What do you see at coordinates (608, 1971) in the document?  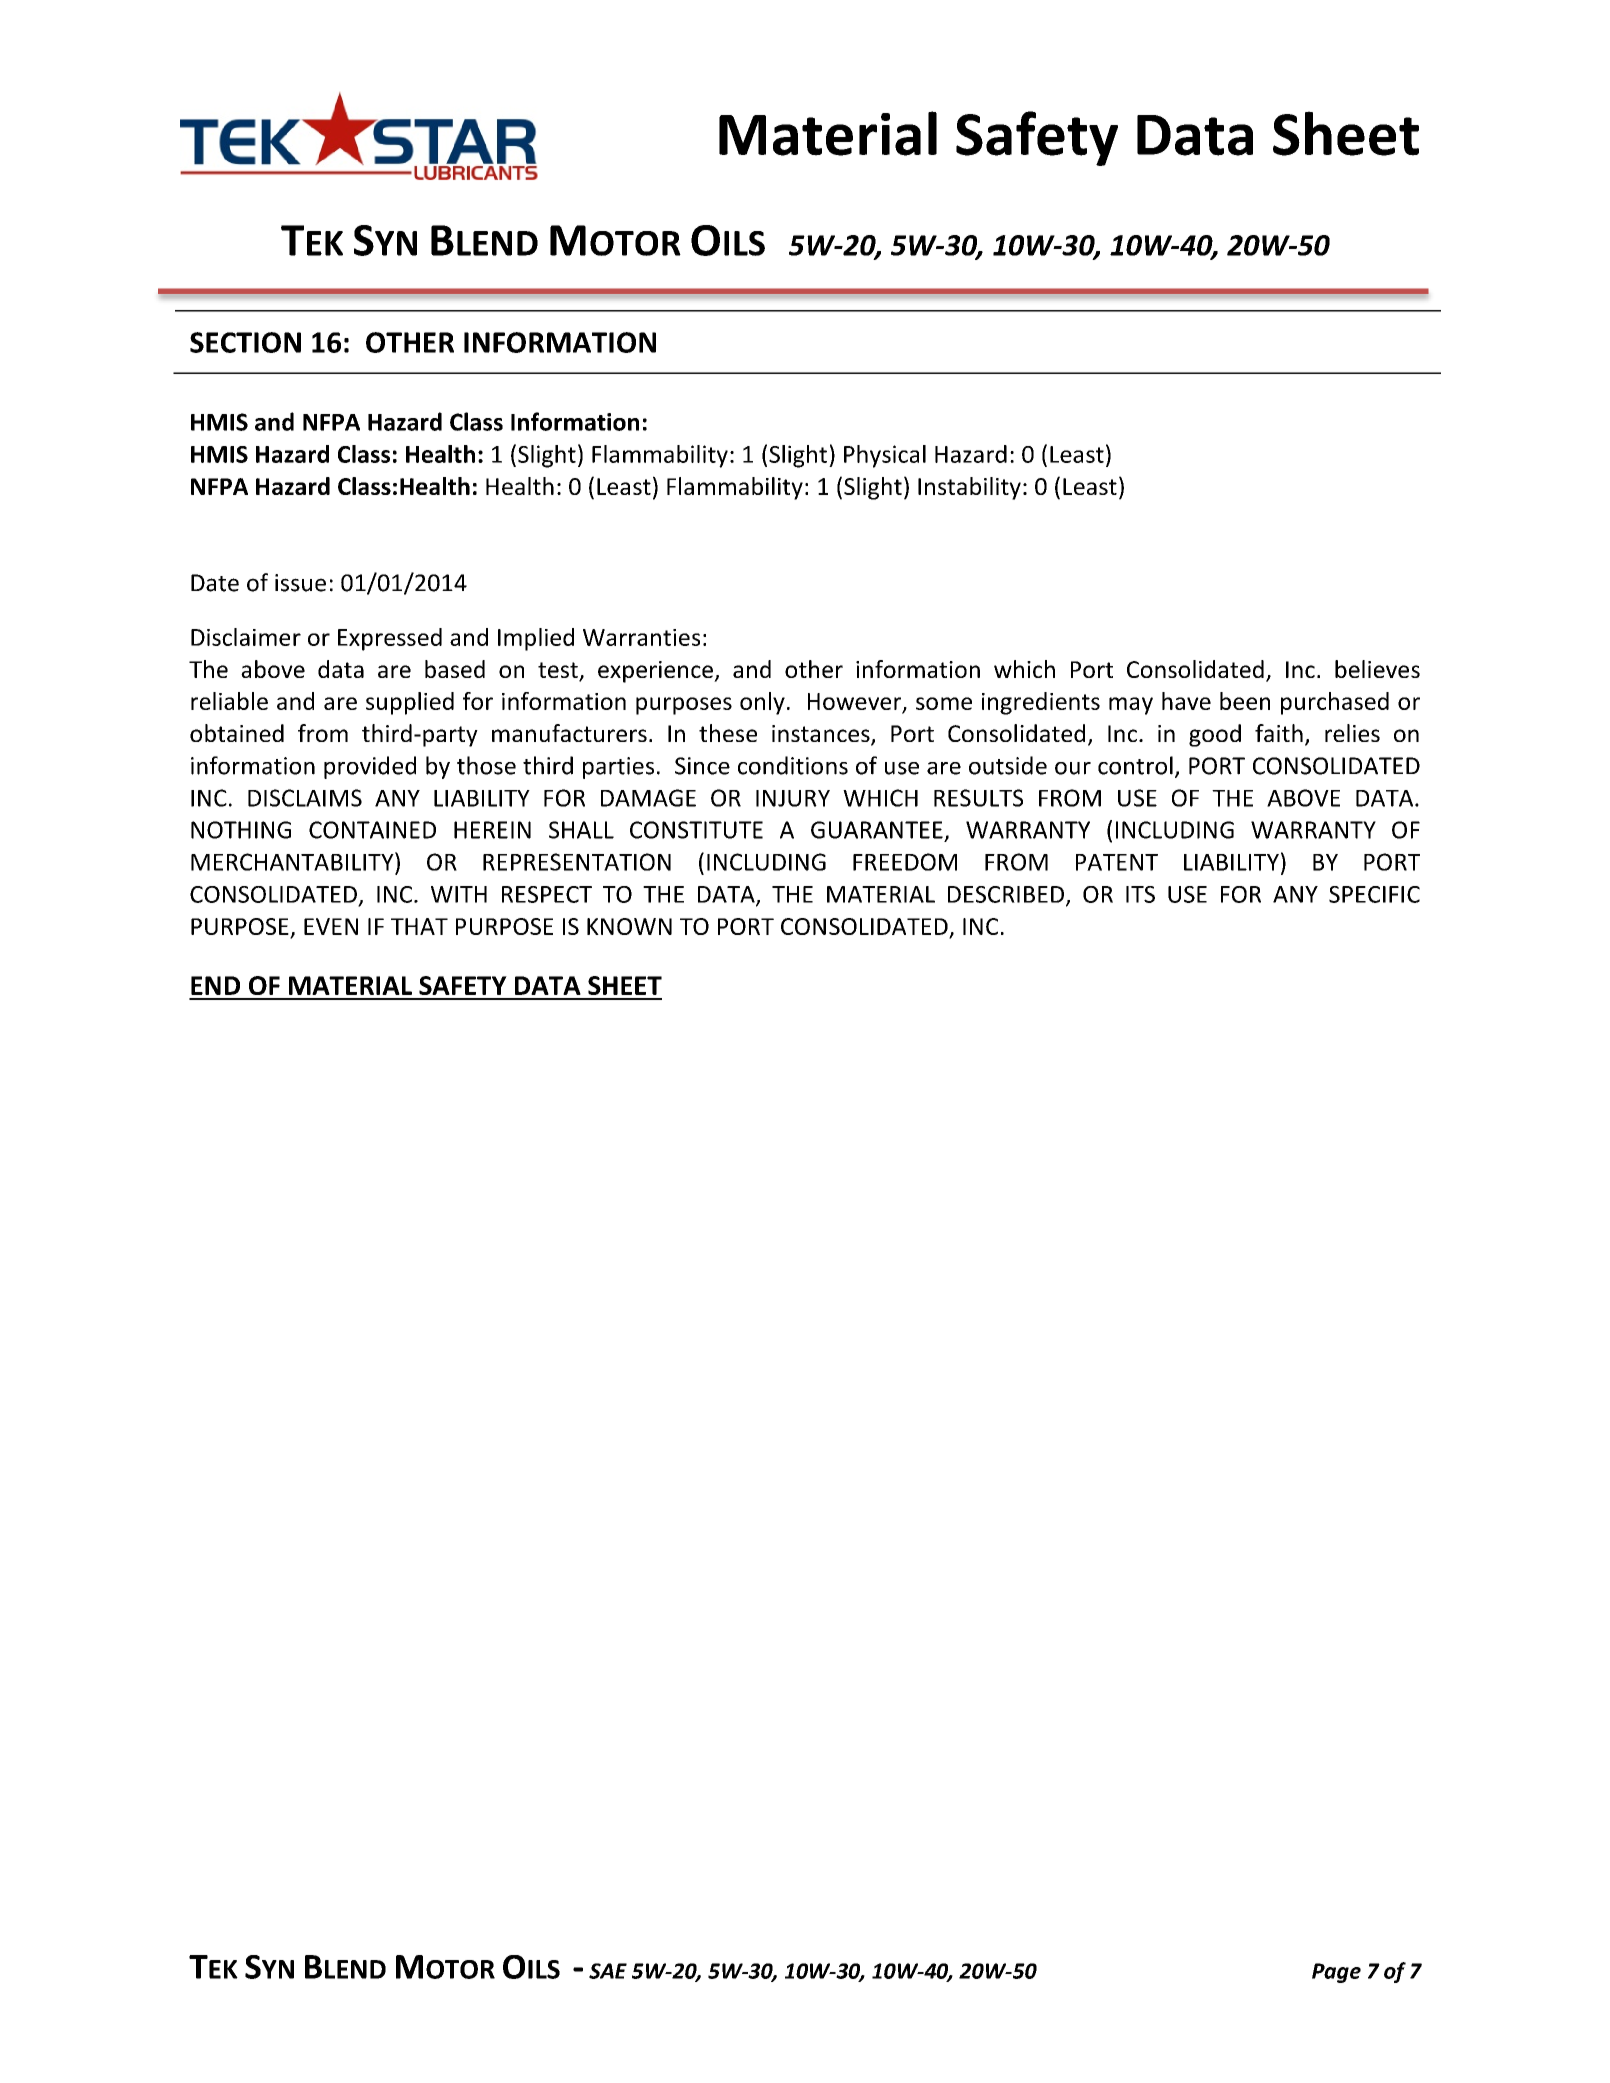 I see `SAE` at bounding box center [608, 1971].
